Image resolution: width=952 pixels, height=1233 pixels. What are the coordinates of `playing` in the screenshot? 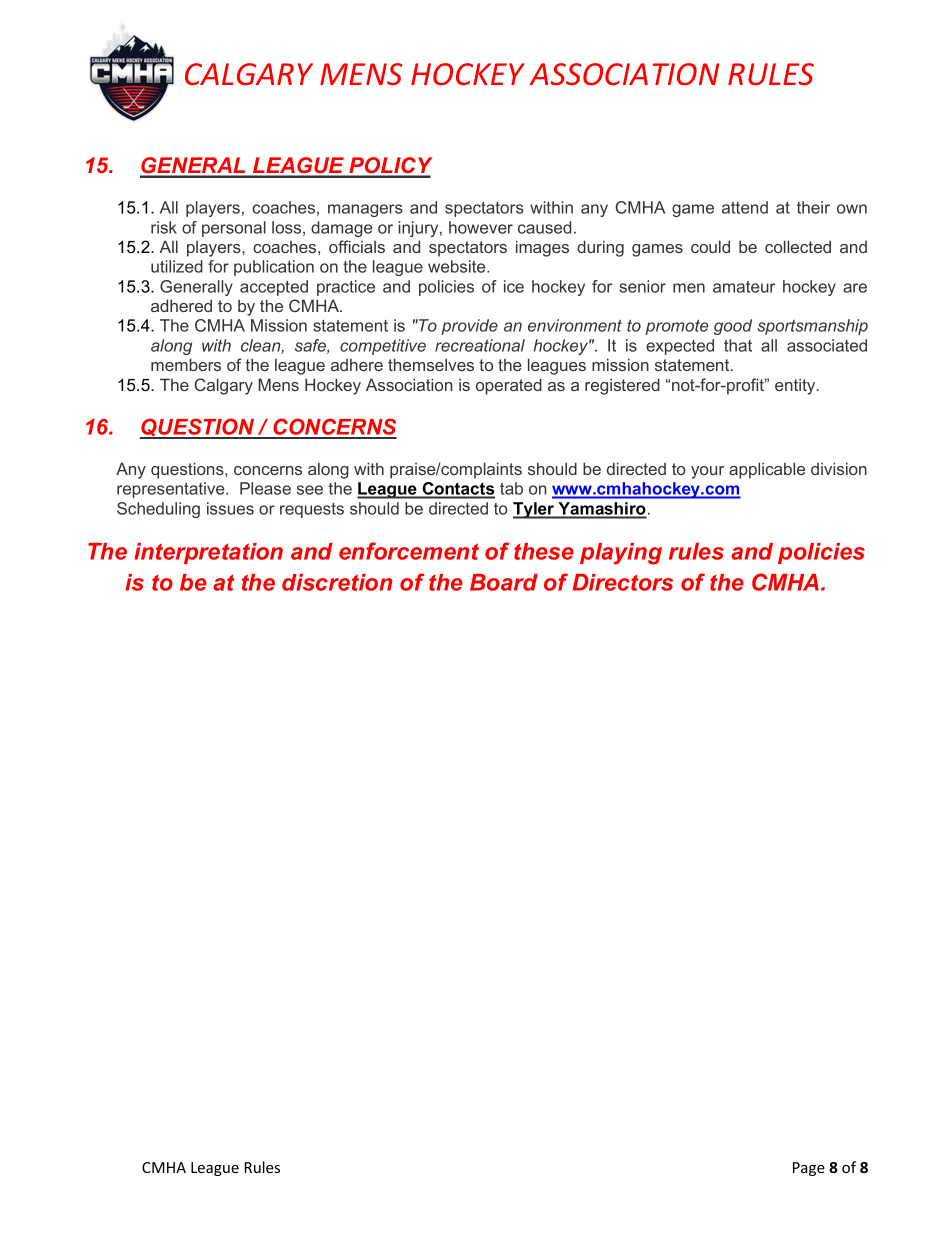 It's located at (621, 554).
